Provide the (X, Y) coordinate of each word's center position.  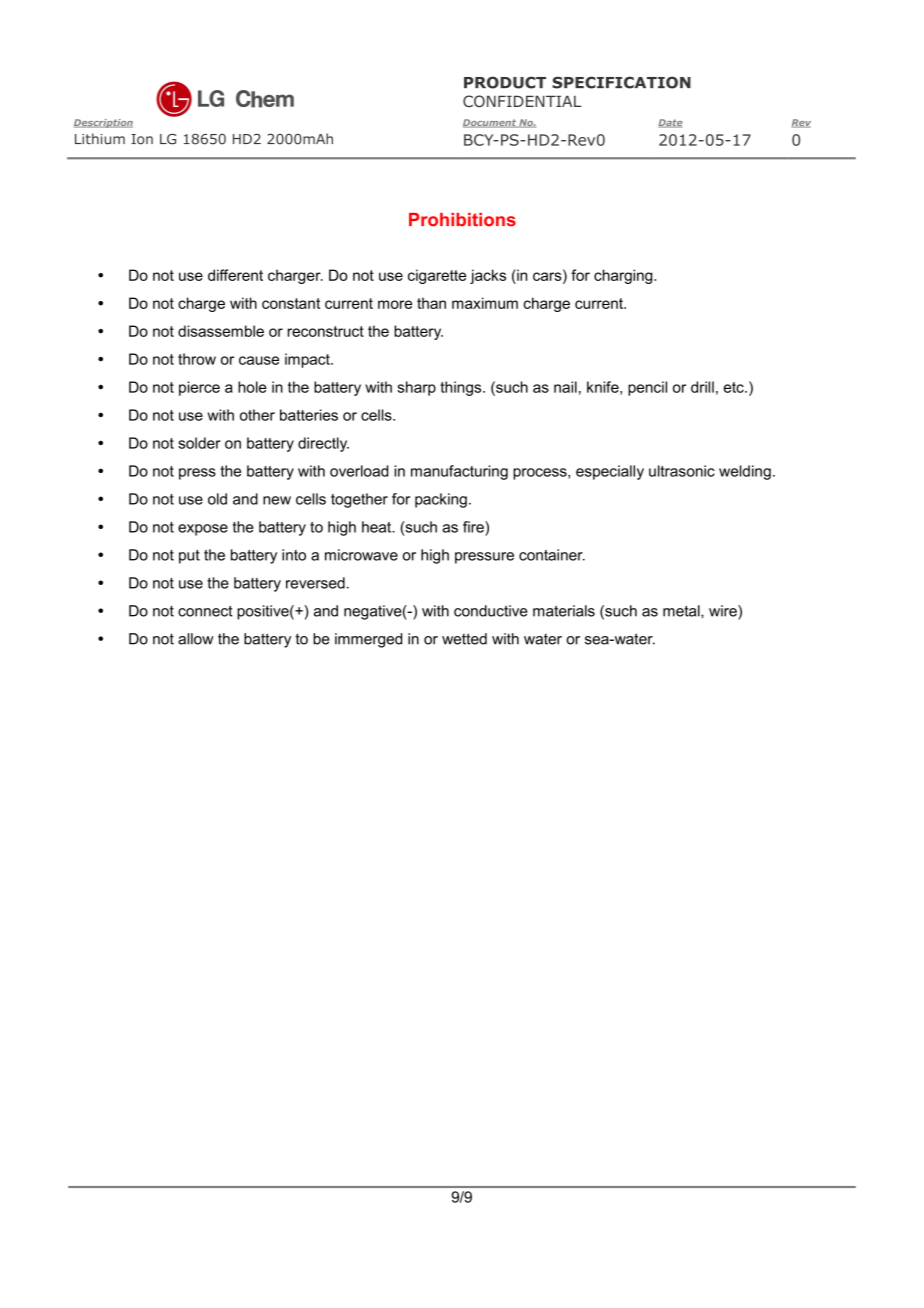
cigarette (437, 276)
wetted (464, 639)
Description (103, 123)
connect (205, 611)
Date (670, 123)
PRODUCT (505, 82)
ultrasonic (682, 471)
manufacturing (459, 472)
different (235, 275)
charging (624, 276)
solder (199, 443)
